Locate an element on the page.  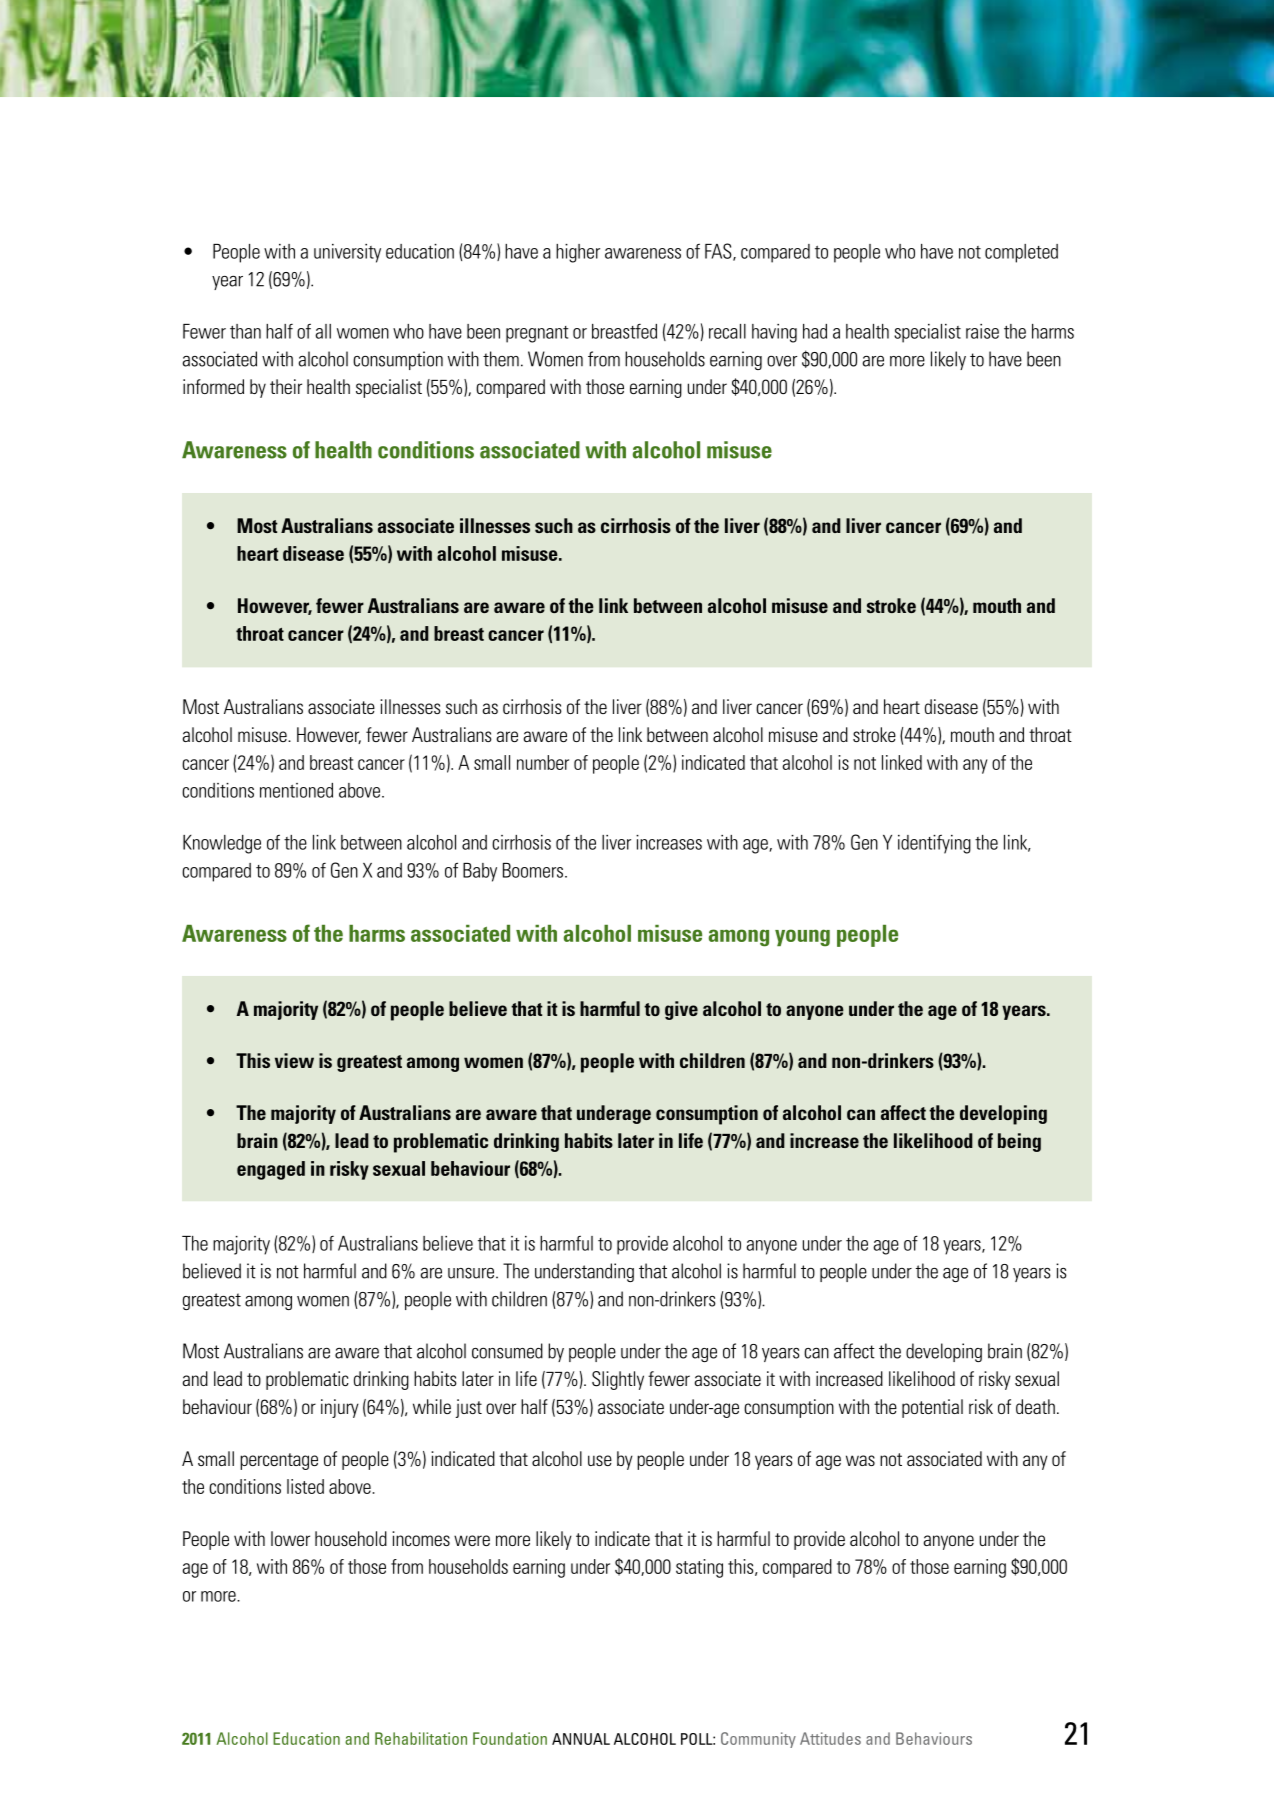
higher is located at coordinates (578, 253).
